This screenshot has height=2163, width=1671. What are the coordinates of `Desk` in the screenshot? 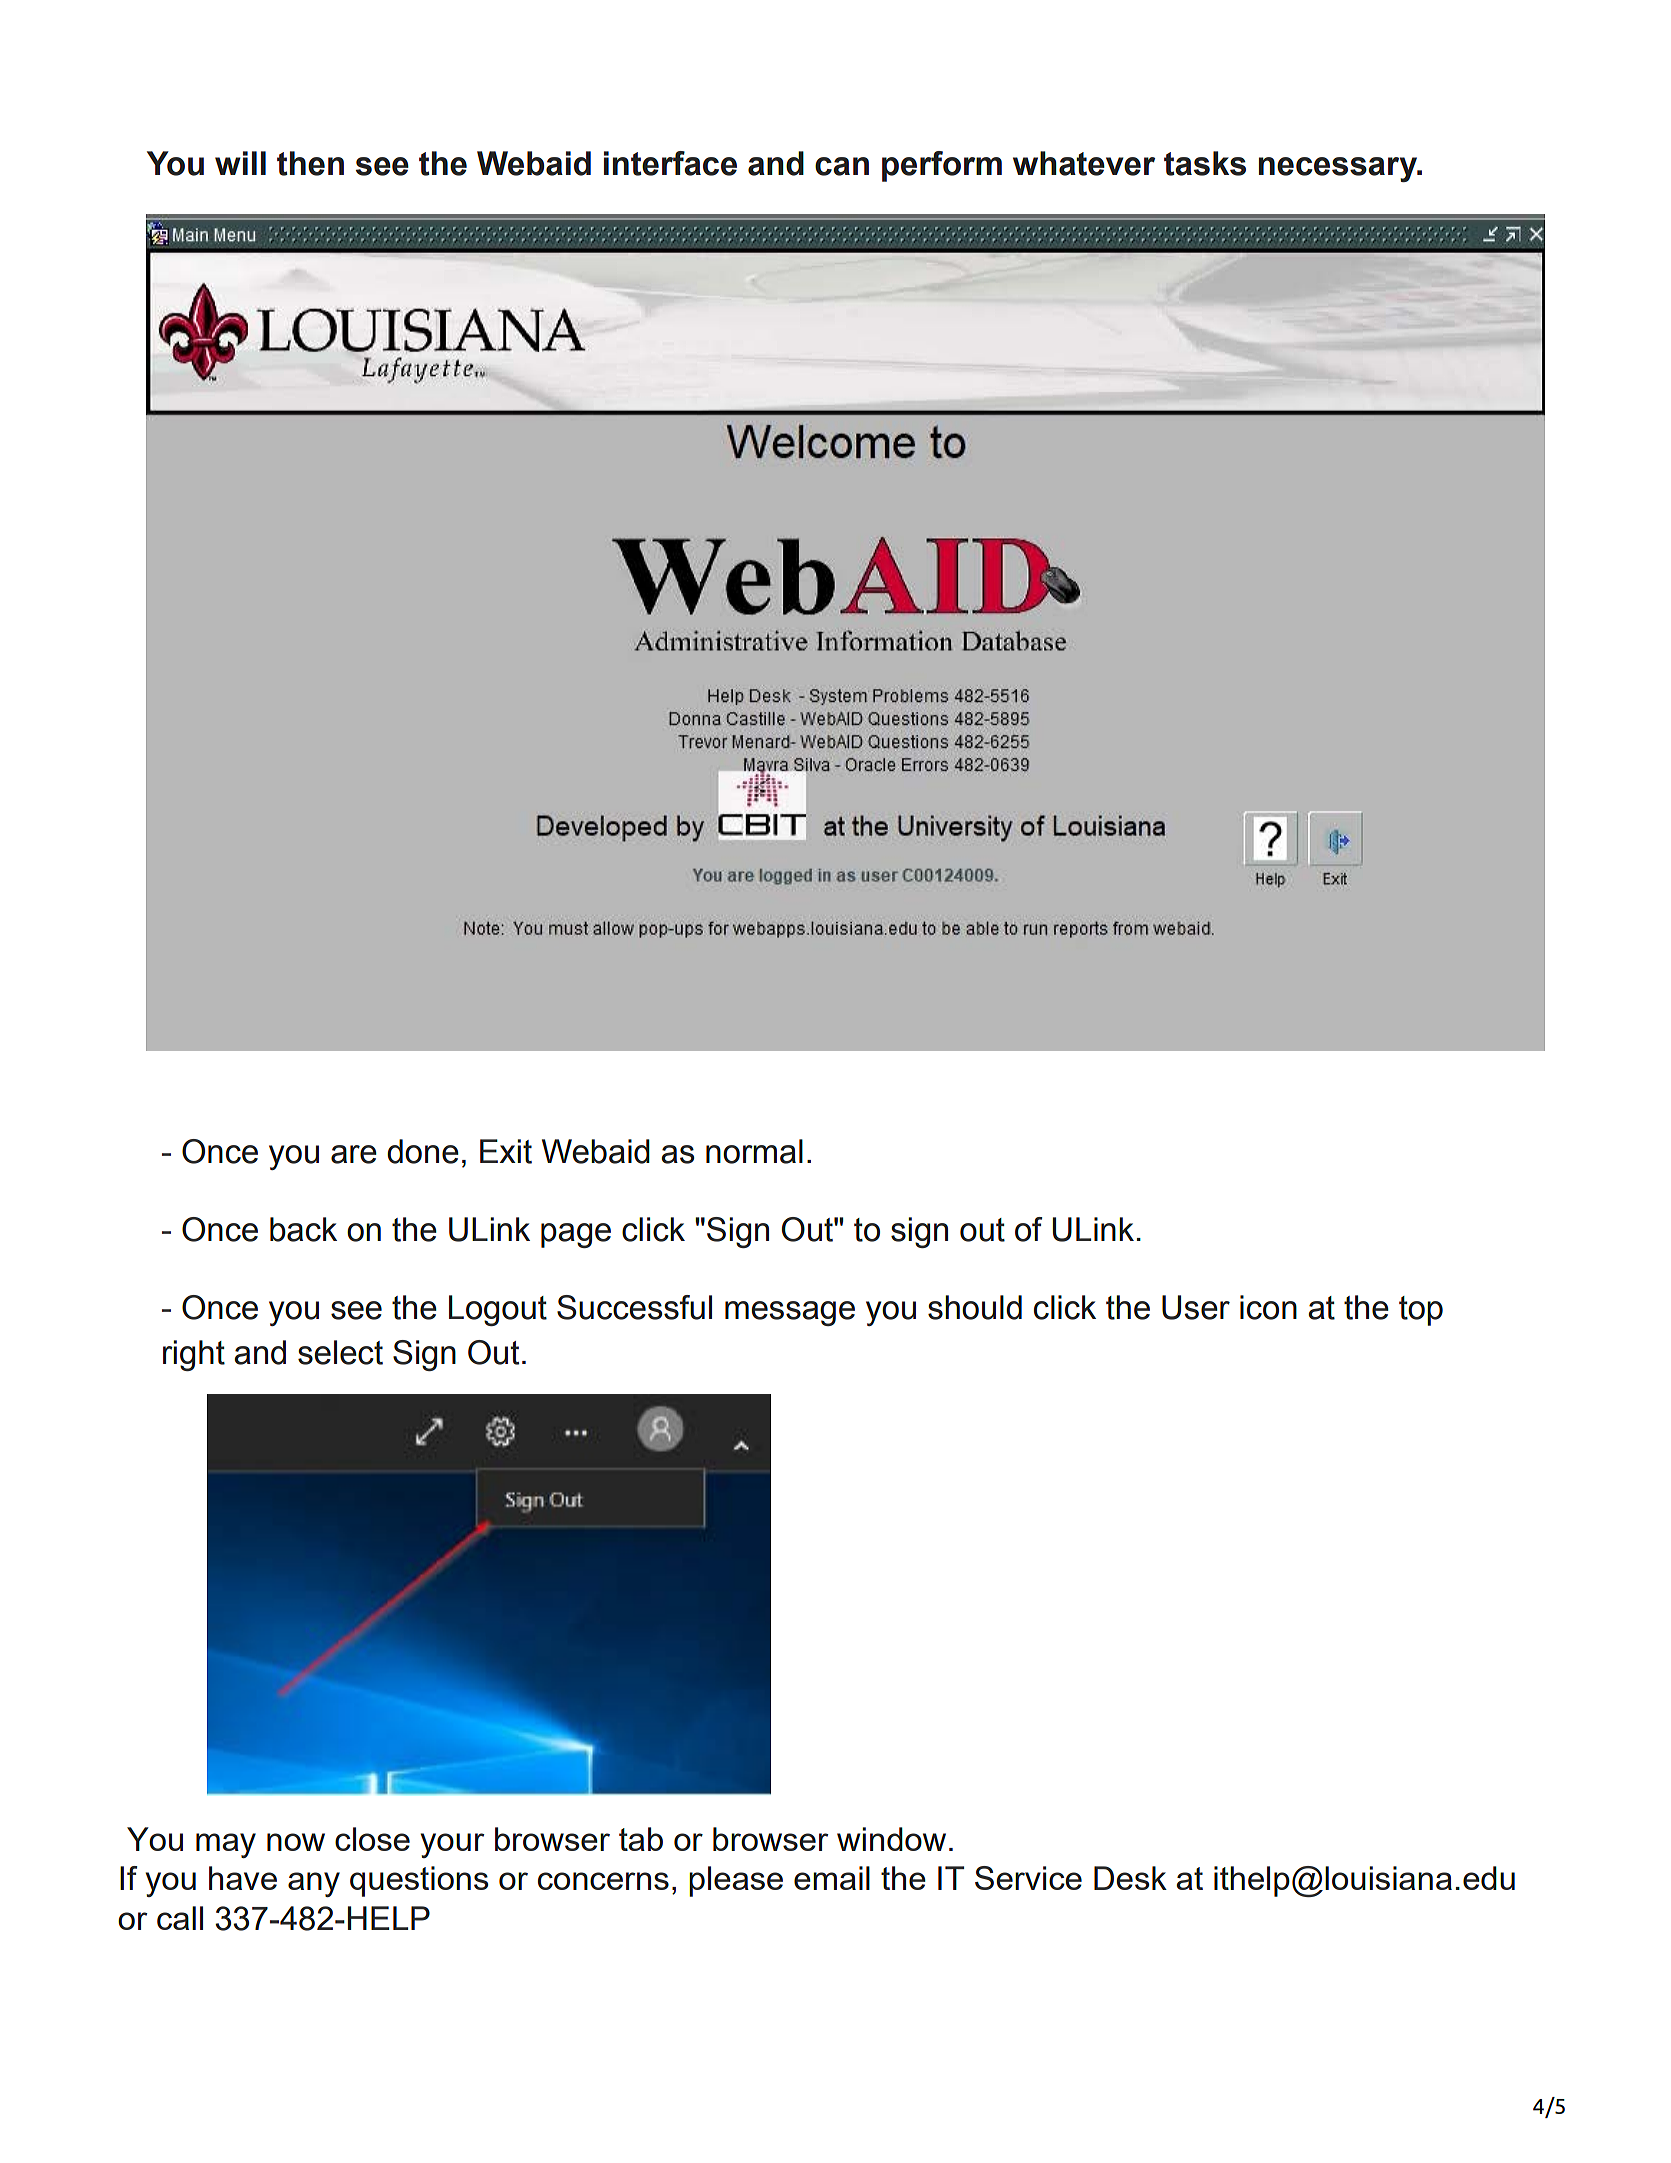 It's located at (1130, 1878).
